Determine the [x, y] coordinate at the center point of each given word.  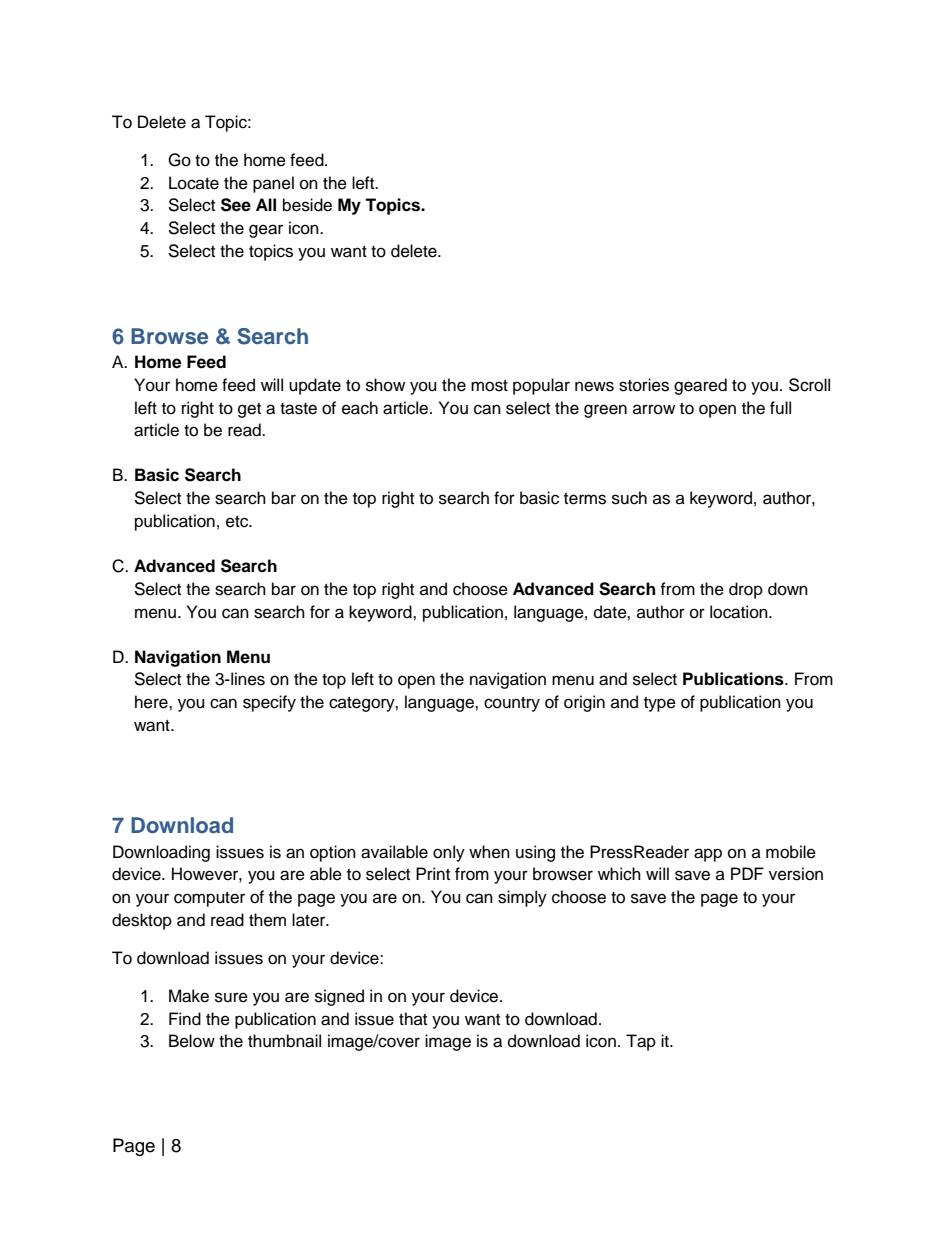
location [740, 612]
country [512, 704]
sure [231, 997]
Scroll [809, 385]
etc [238, 522]
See [236, 205]
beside [307, 205]
